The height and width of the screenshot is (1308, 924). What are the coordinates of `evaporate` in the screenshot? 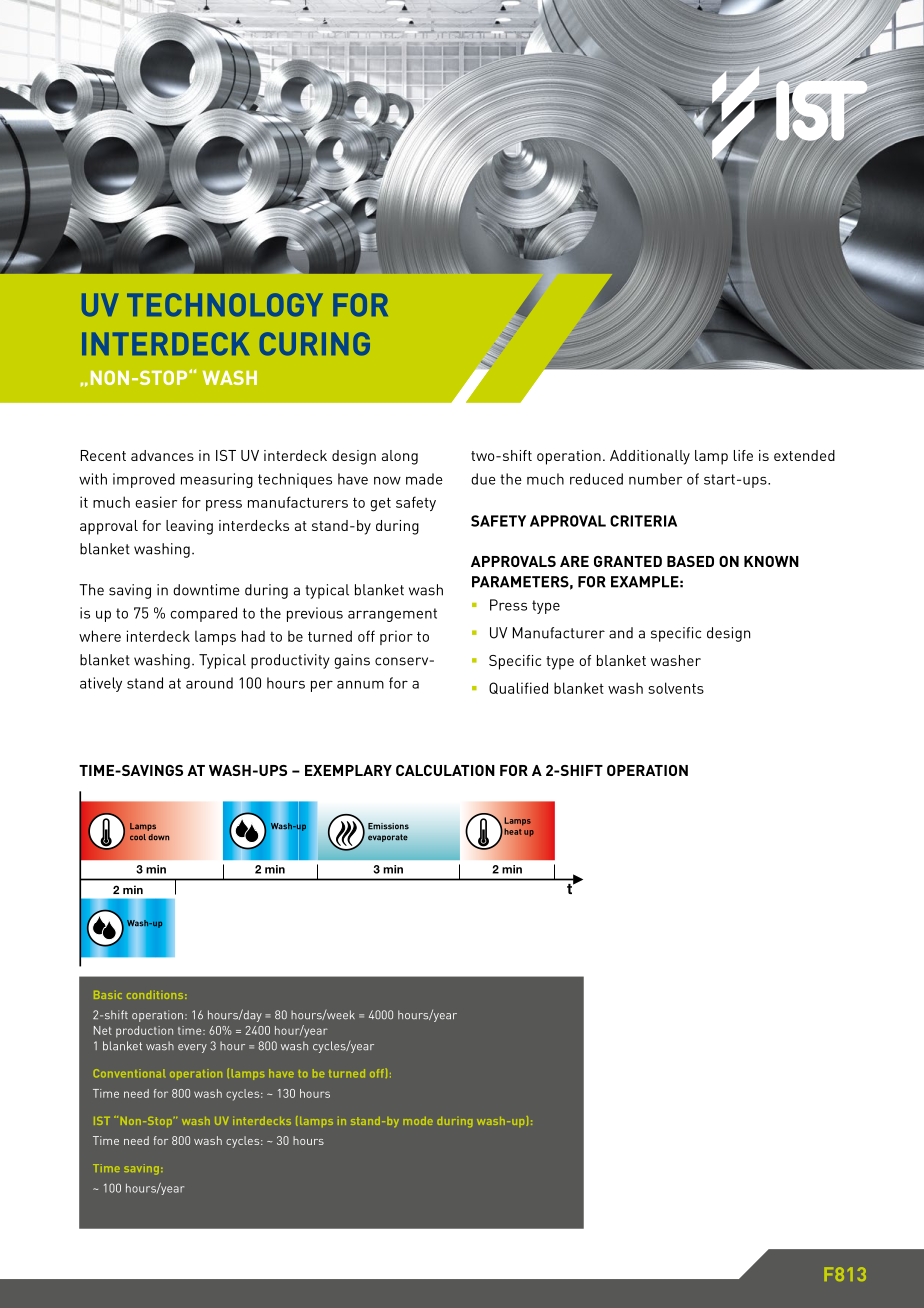 It's located at (388, 838).
